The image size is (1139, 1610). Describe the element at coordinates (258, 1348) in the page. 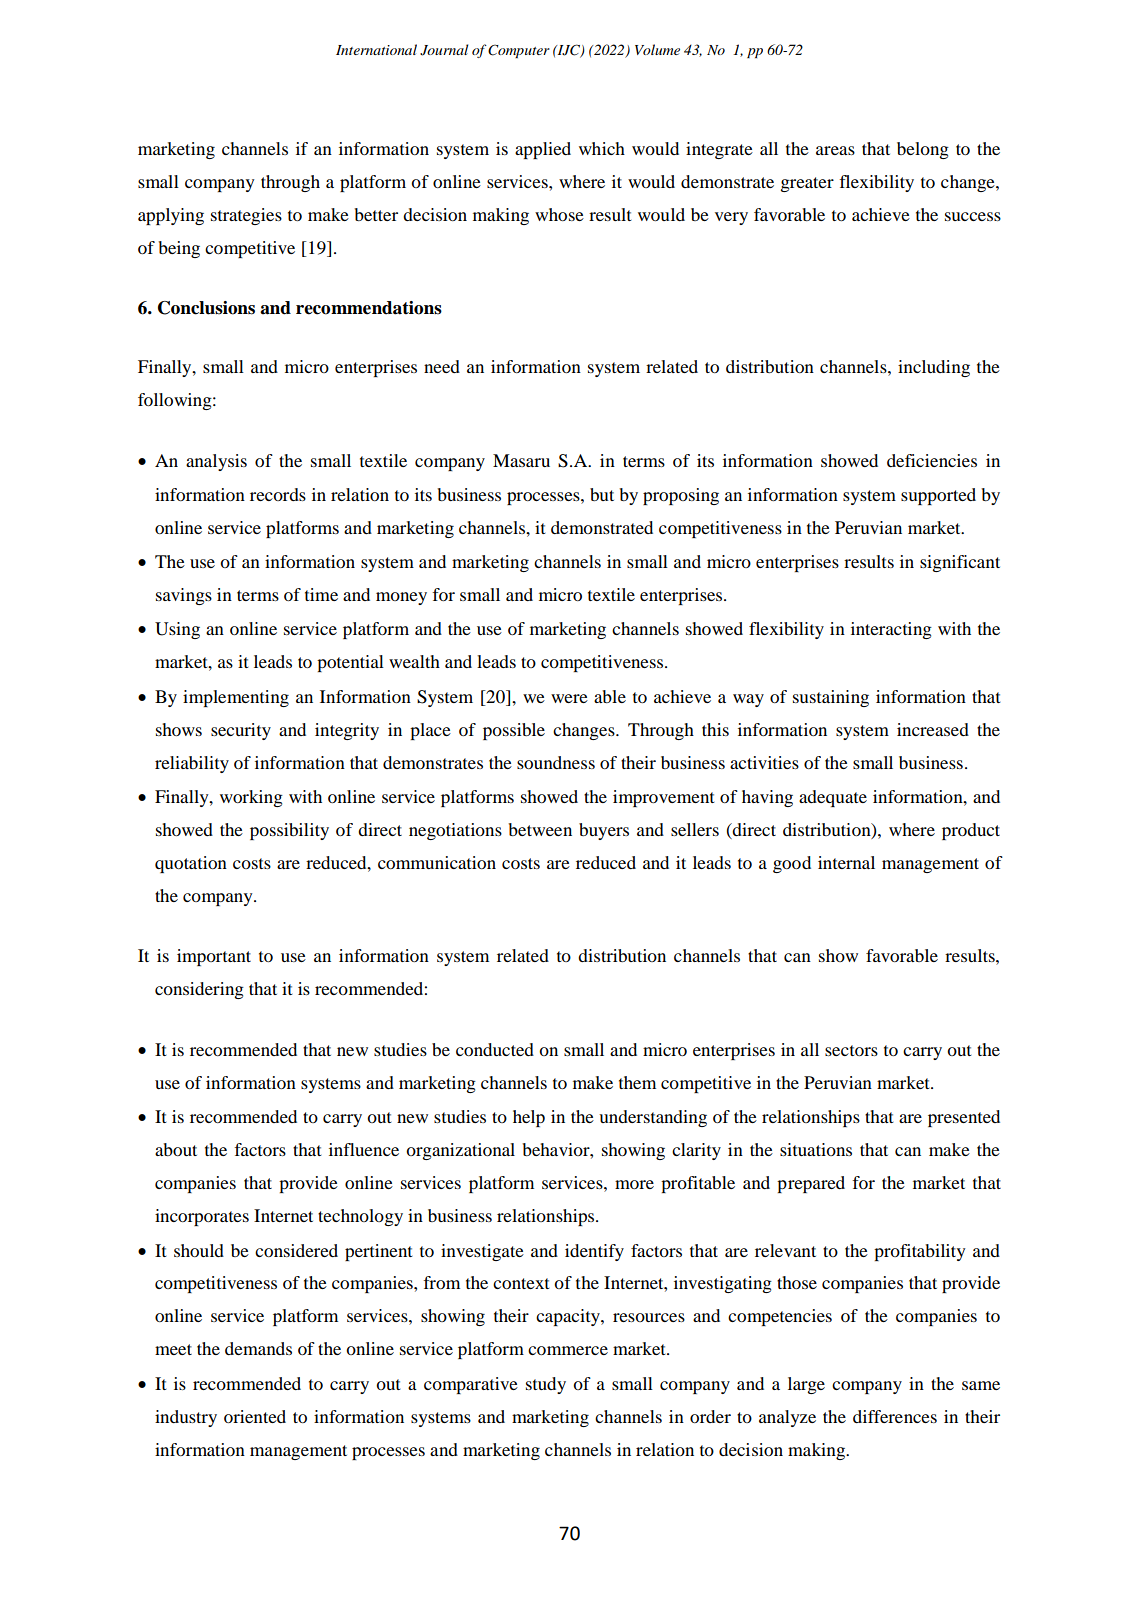

I see `demands` at that location.
